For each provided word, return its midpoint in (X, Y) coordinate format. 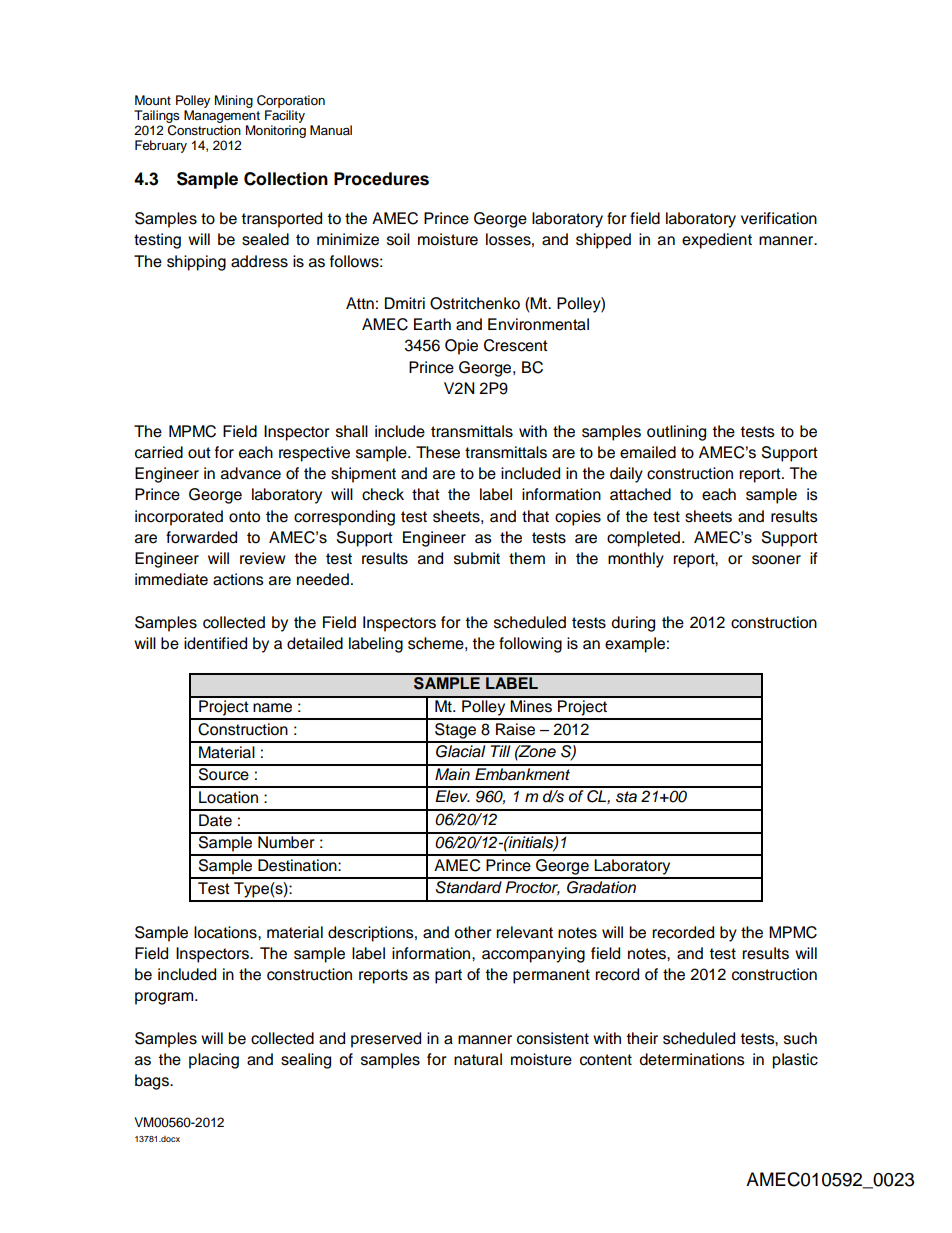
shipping (196, 263)
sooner (776, 560)
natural (478, 1059)
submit (477, 558)
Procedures (381, 179)
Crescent (516, 345)
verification (779, 218)
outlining (676, 433)
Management (222, 116)
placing (214, 1061)
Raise (515, 729)
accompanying (533, 955)
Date (215, 820)
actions (238, 579)
